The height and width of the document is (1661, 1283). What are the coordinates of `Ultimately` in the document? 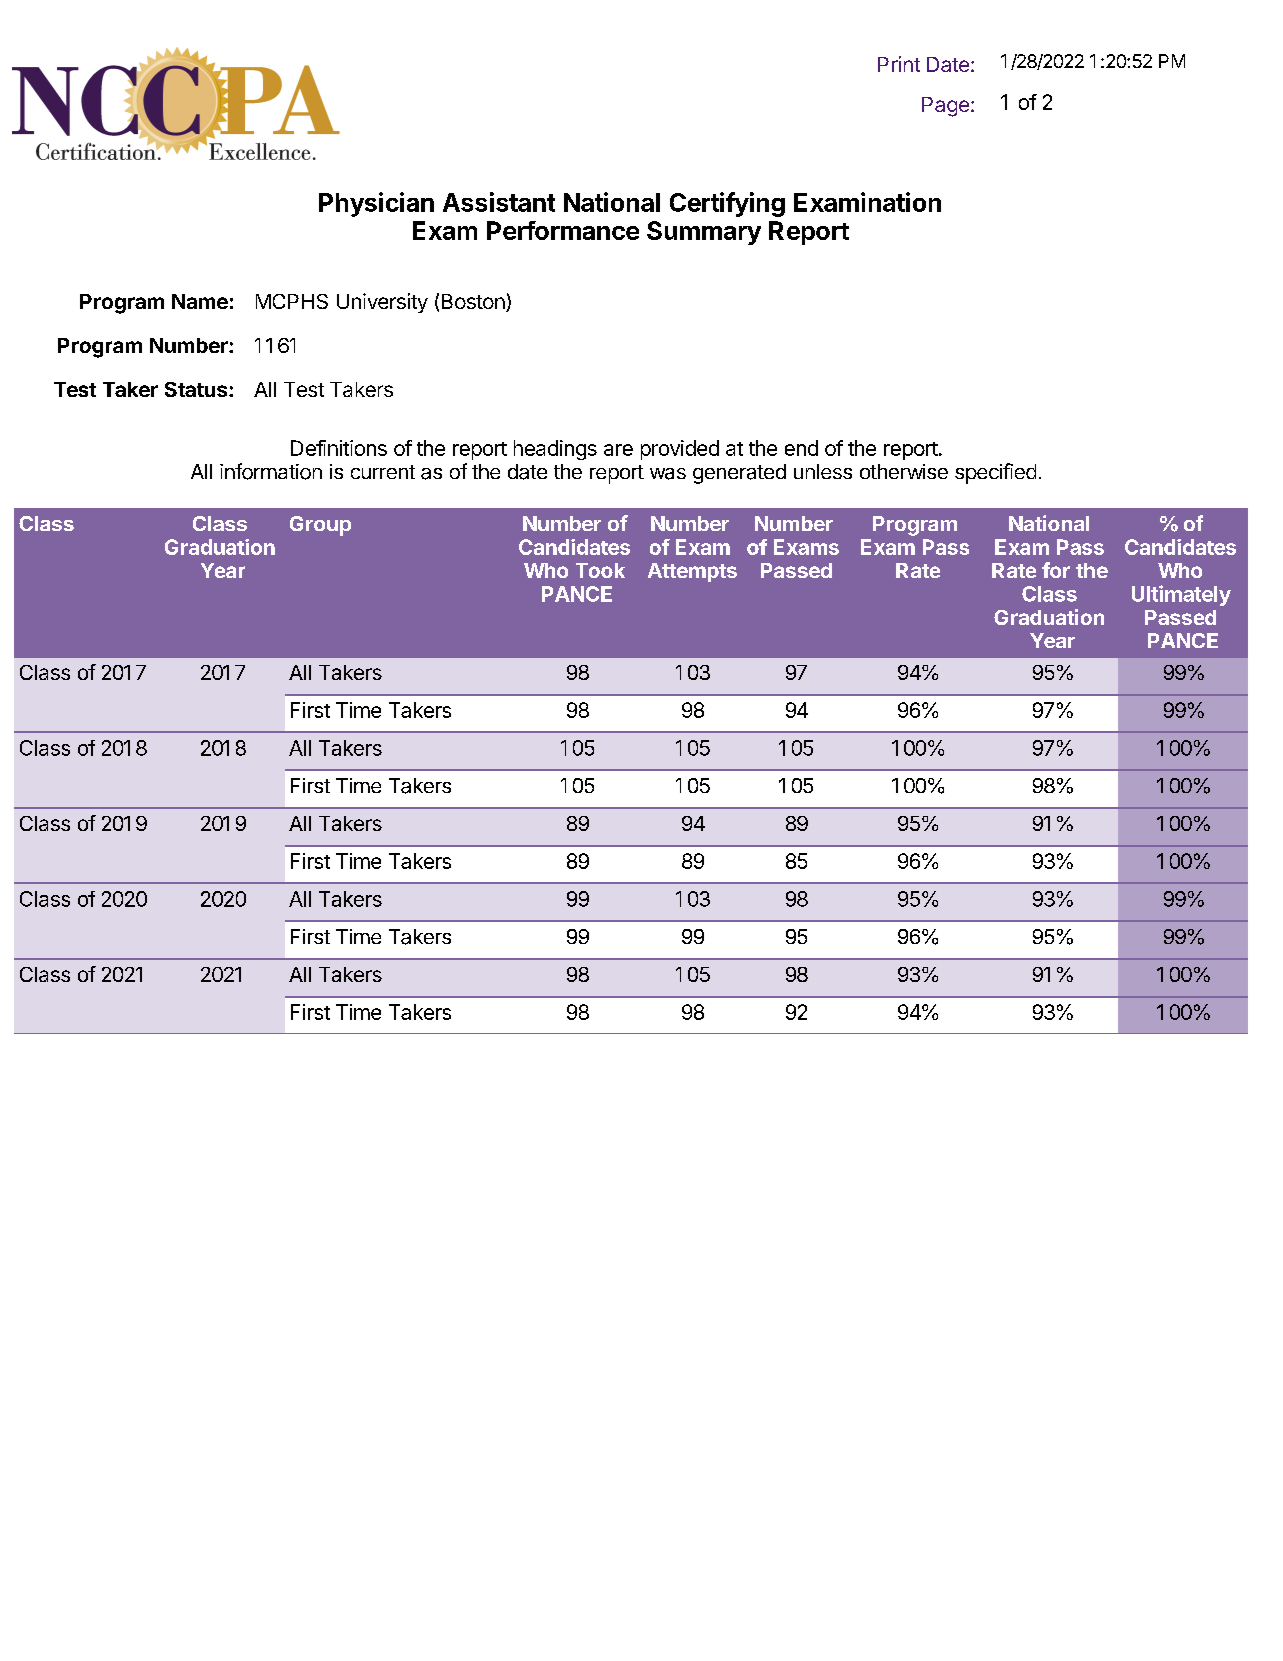 It's located at (1181, 595).
